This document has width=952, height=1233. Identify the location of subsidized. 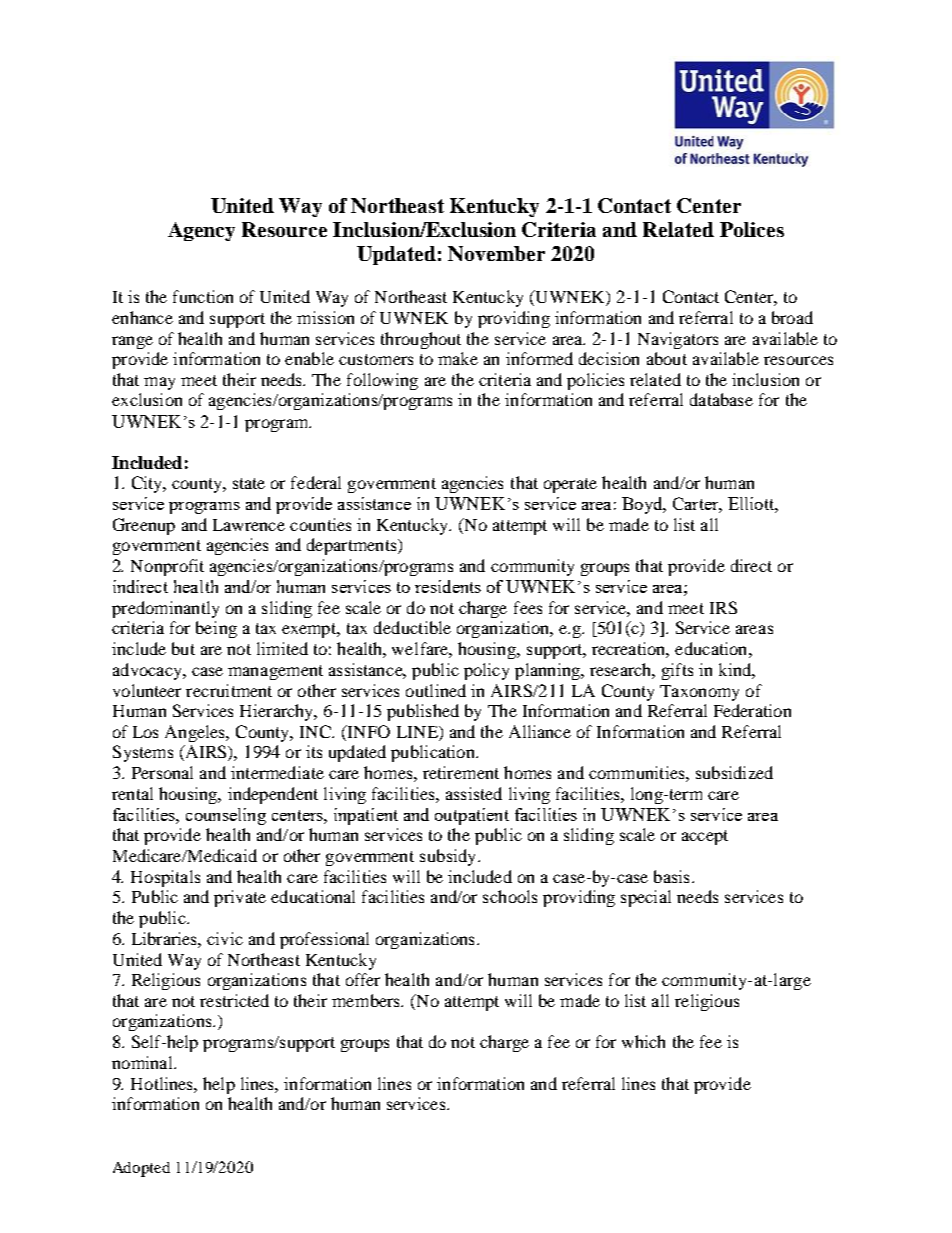
(734, 772).
